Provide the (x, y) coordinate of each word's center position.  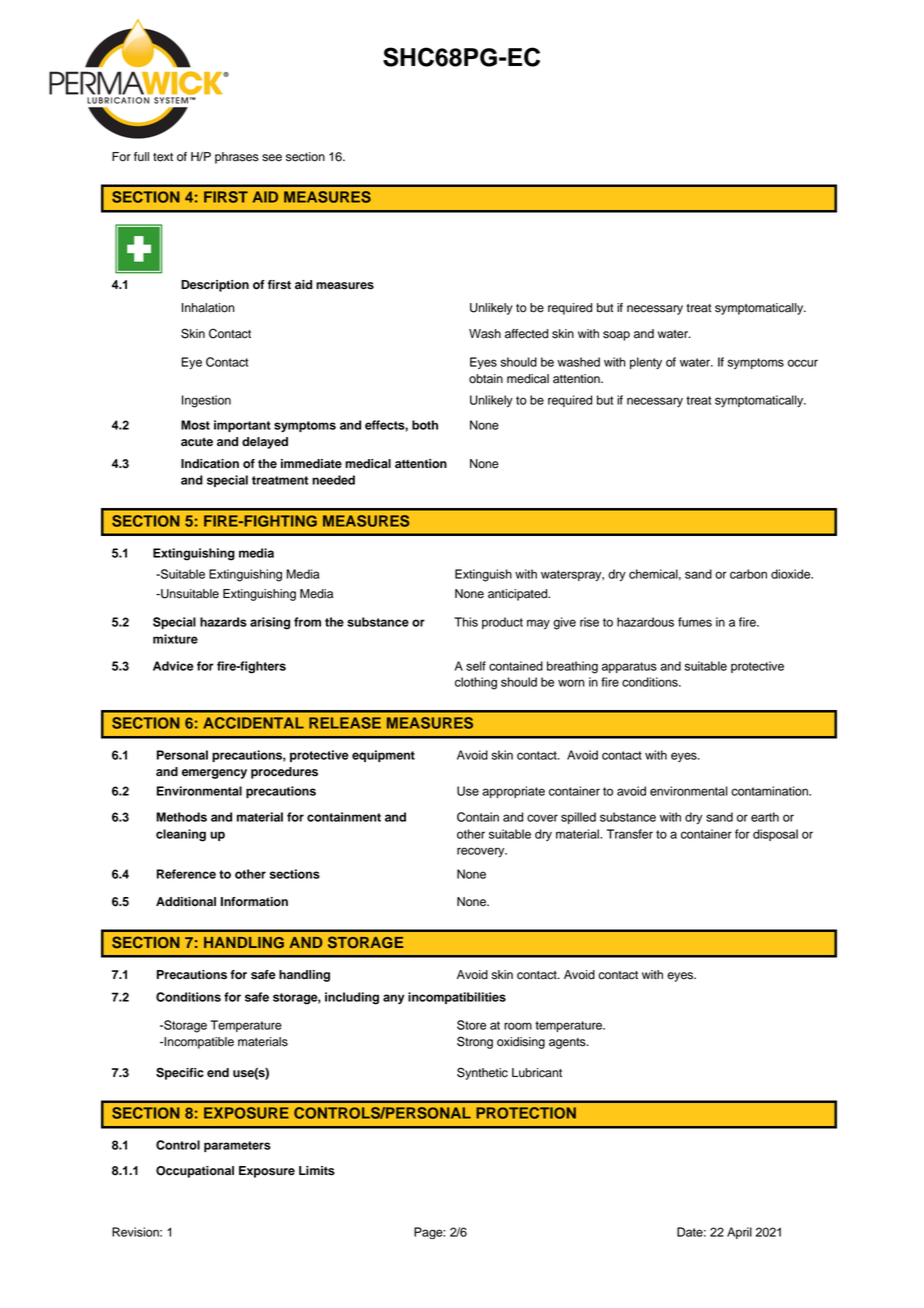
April (739, 1233)
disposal (775, 835)
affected (526, 334)
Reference (186, 874)
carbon (748, 574)
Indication (210, 464)
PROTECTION (526, 1113)
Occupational (195, 1172)
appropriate (513, 792)
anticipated (519, 595)
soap (616, 336)
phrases (237, 158)
